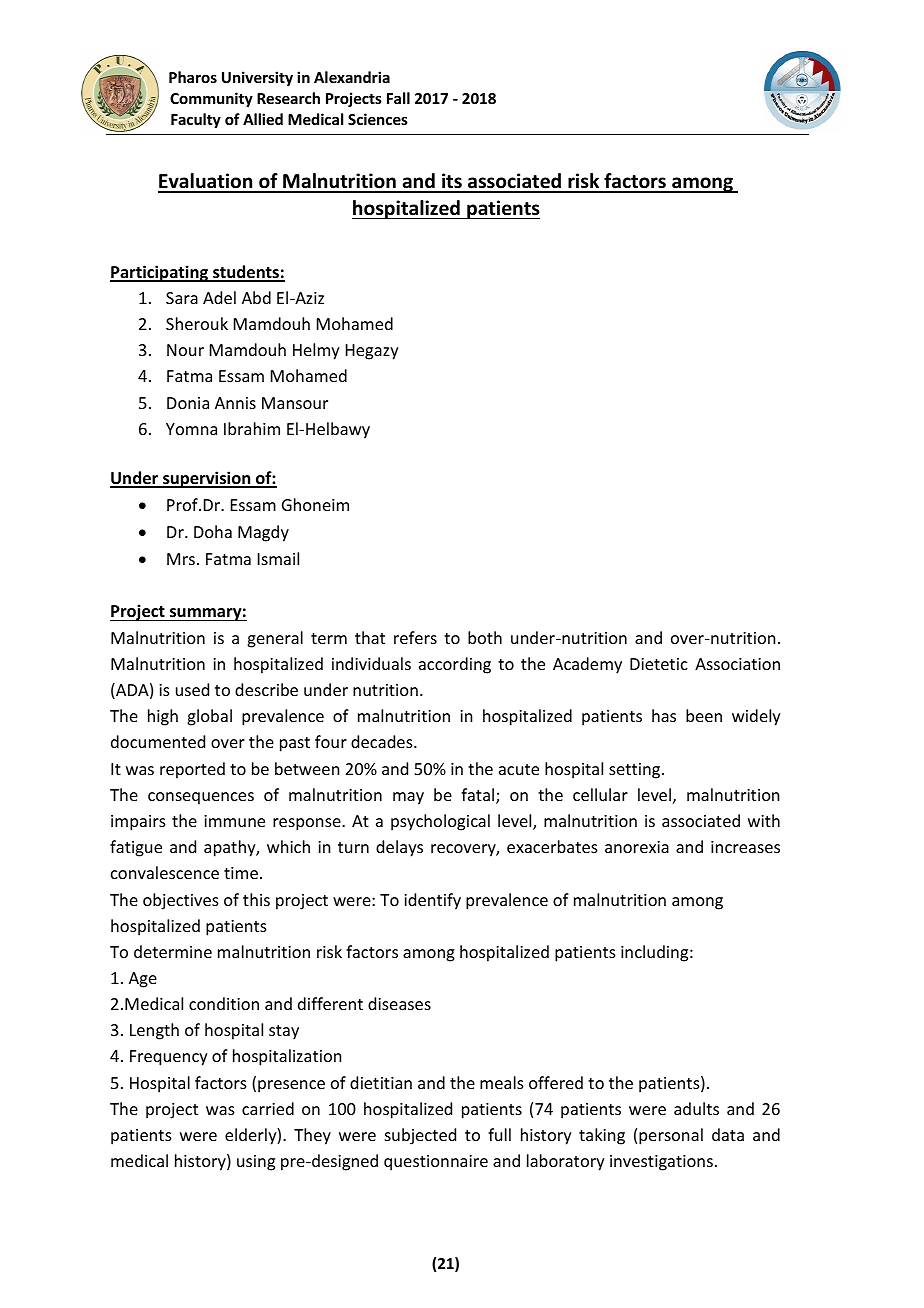  I want to click on fatal, so click(479, 796).
